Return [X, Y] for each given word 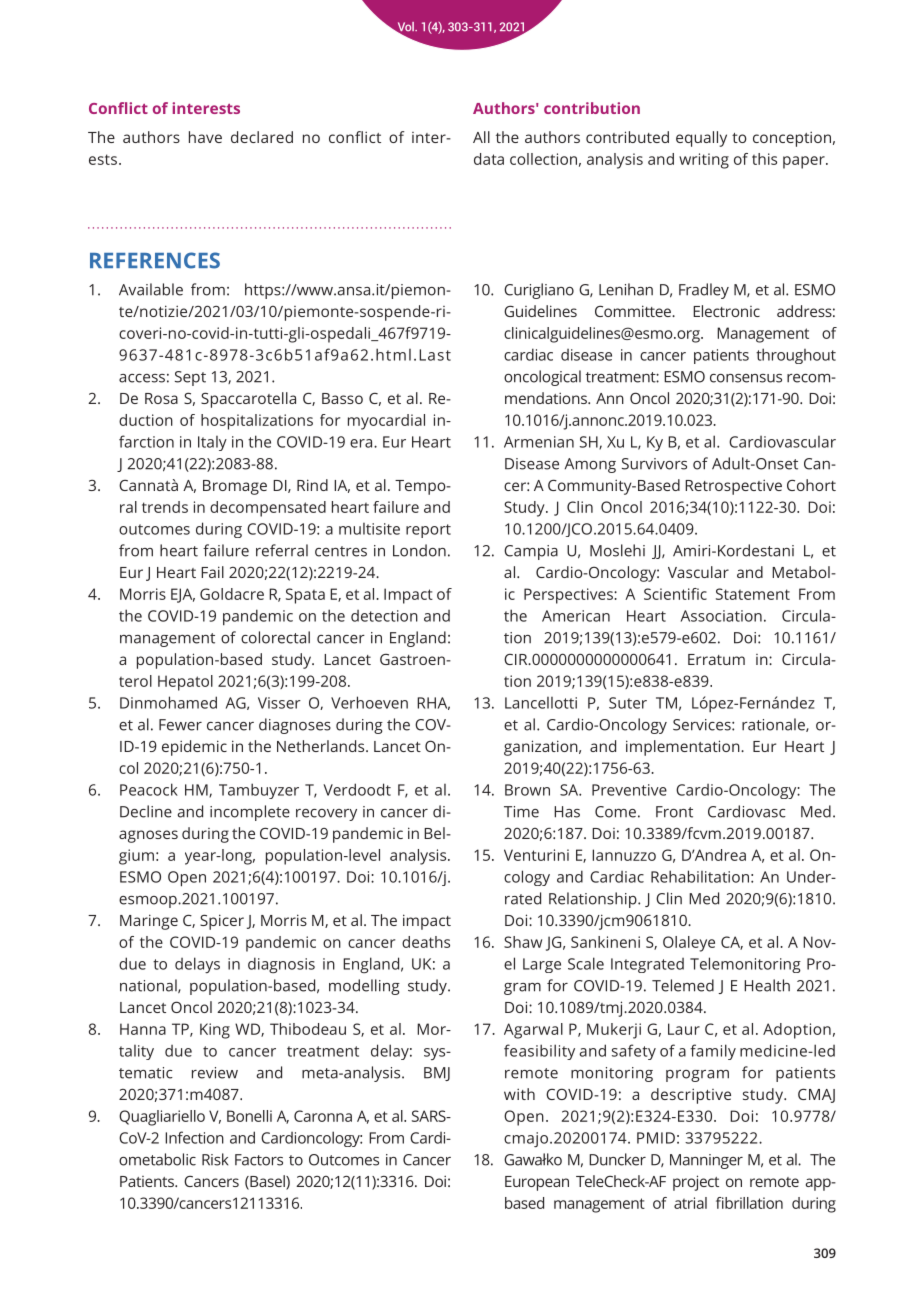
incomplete [250, 813]
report [428, 531]
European [537, 1183]
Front [674, 812]
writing [704, 161]
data [489, 159]
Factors [259, 1160]
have [205, 137]
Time [521, 812]
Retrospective [733, 487]
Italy [212, 443]
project [696, 1183]
